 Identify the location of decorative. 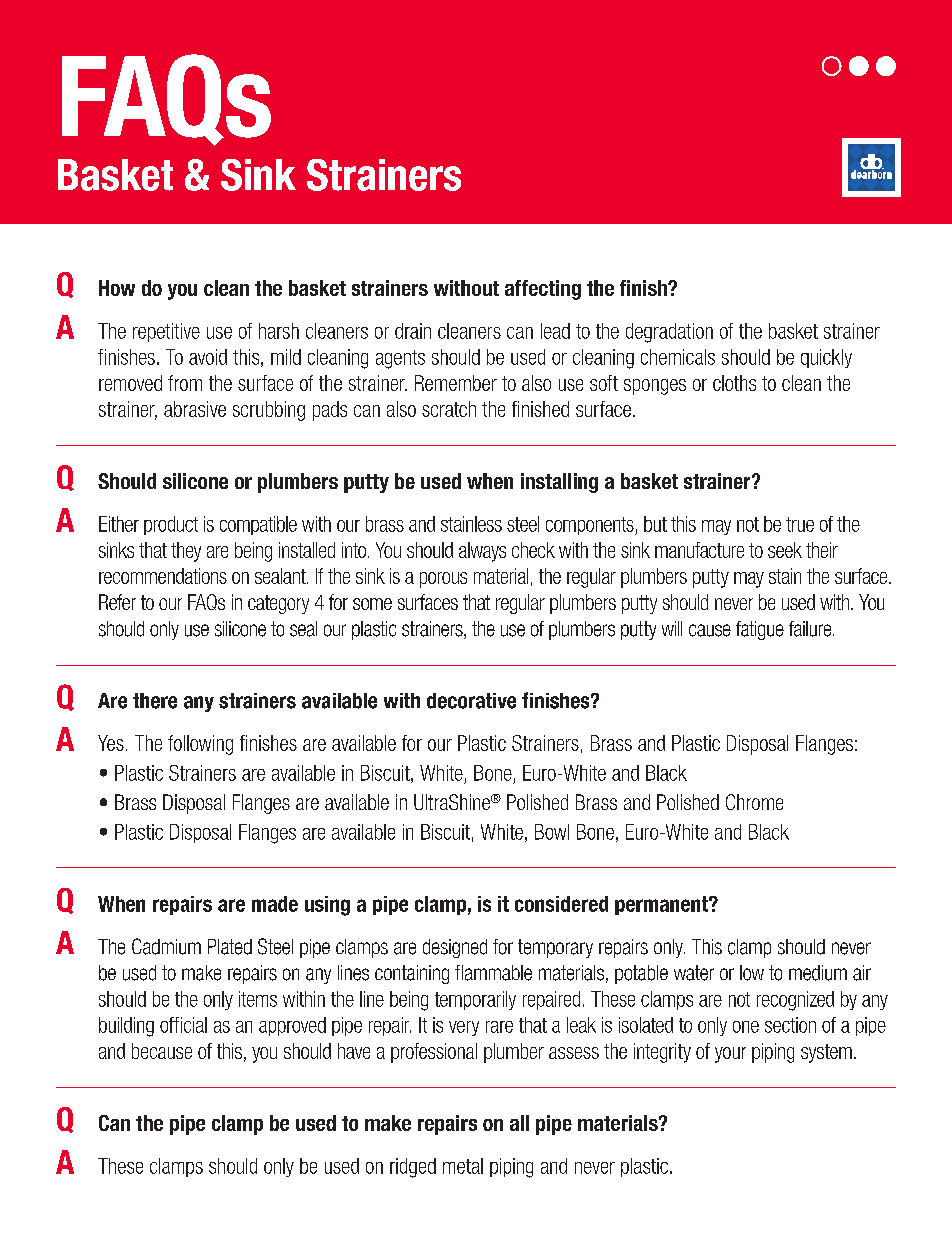
(471, 701).
